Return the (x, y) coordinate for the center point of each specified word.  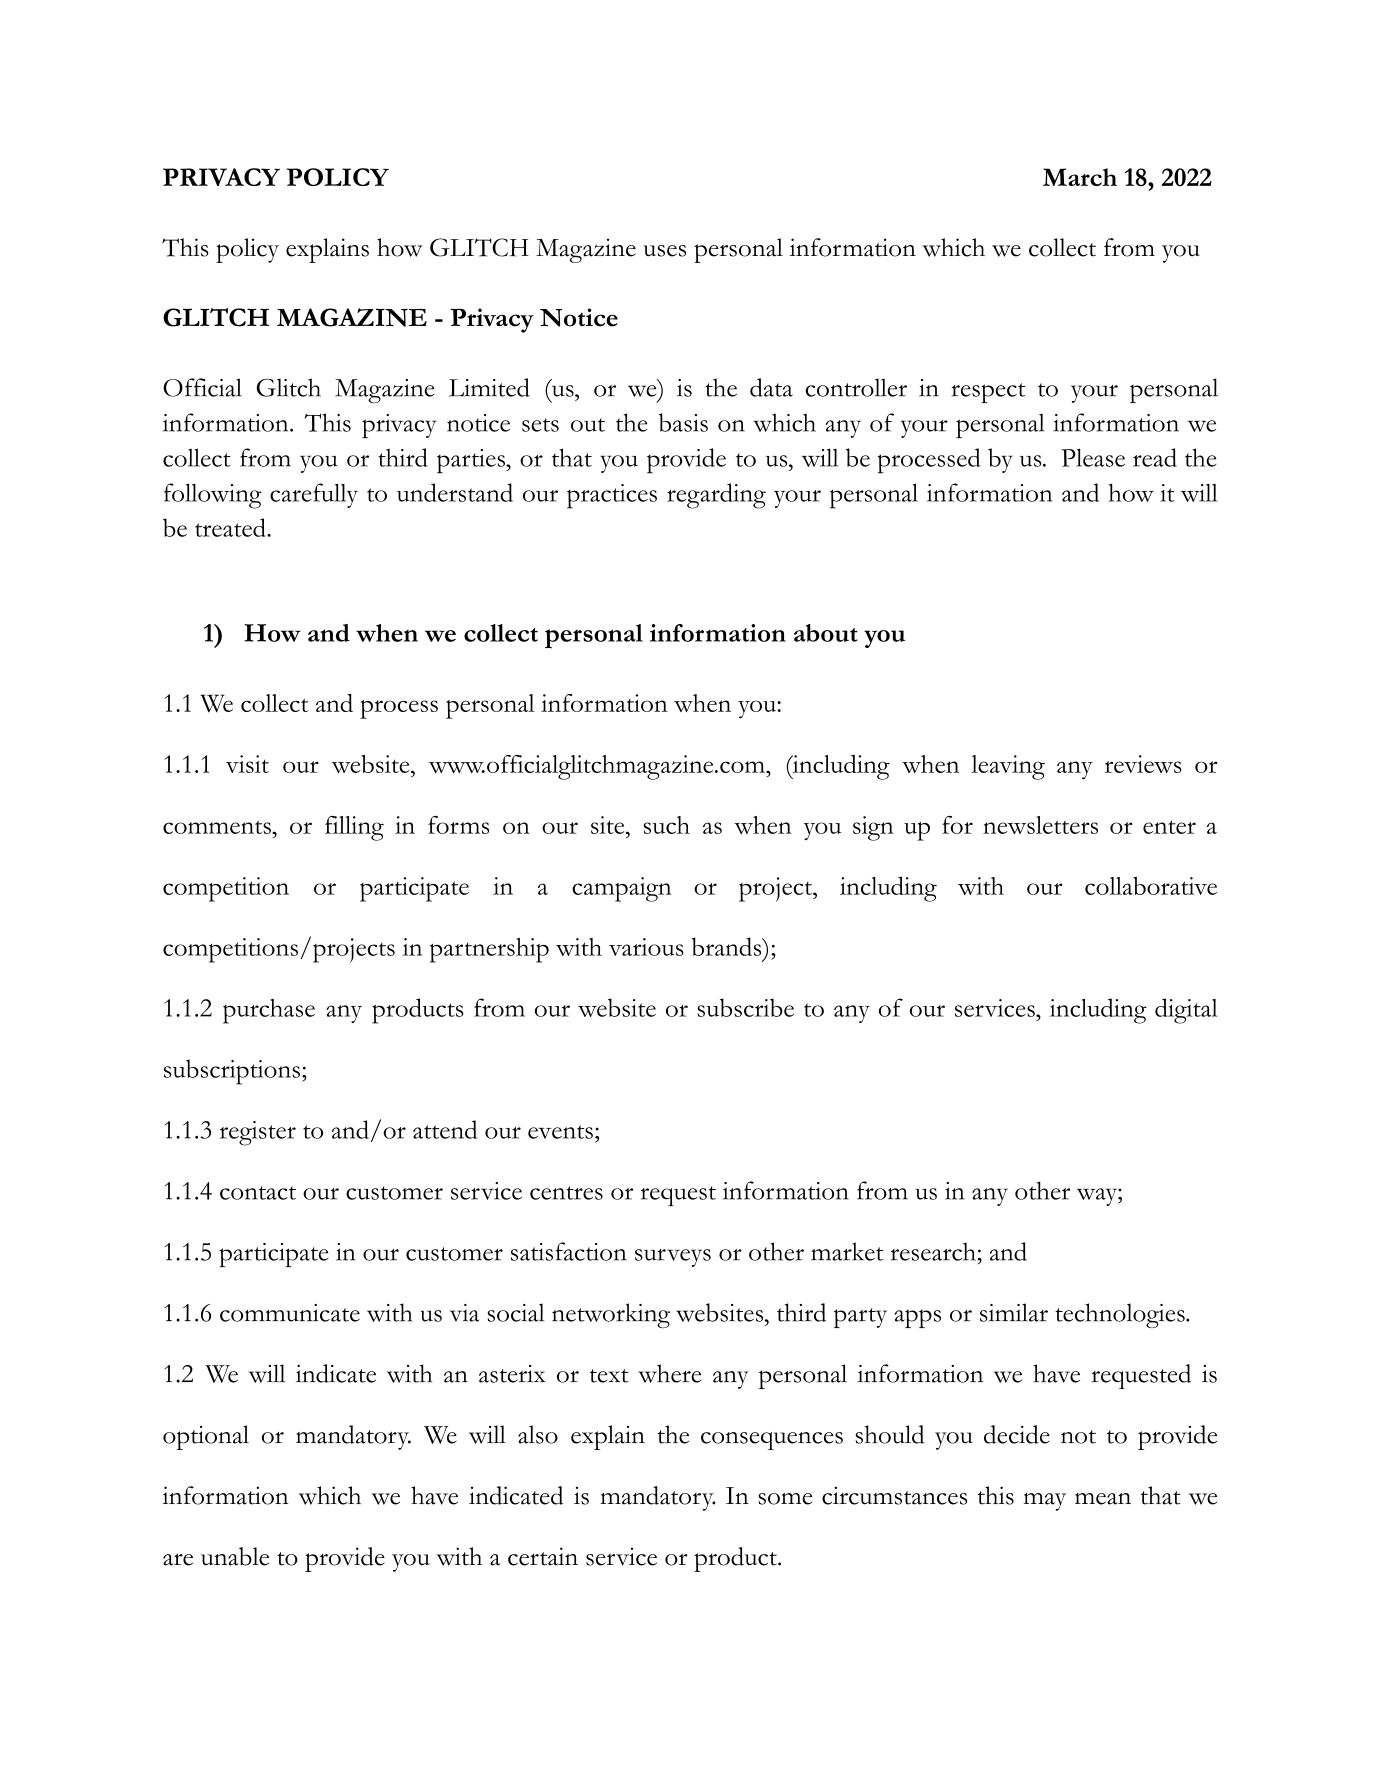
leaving (1008, 767)
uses (664, 251)
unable (235, 1556)
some (785, 1499)
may (1045, 1502)
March (1080, 177)
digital (1186, 1011)
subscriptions (232, 1072)
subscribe (745, 1007)
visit (247, 764)
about (826, 633)
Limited (489, 387)
